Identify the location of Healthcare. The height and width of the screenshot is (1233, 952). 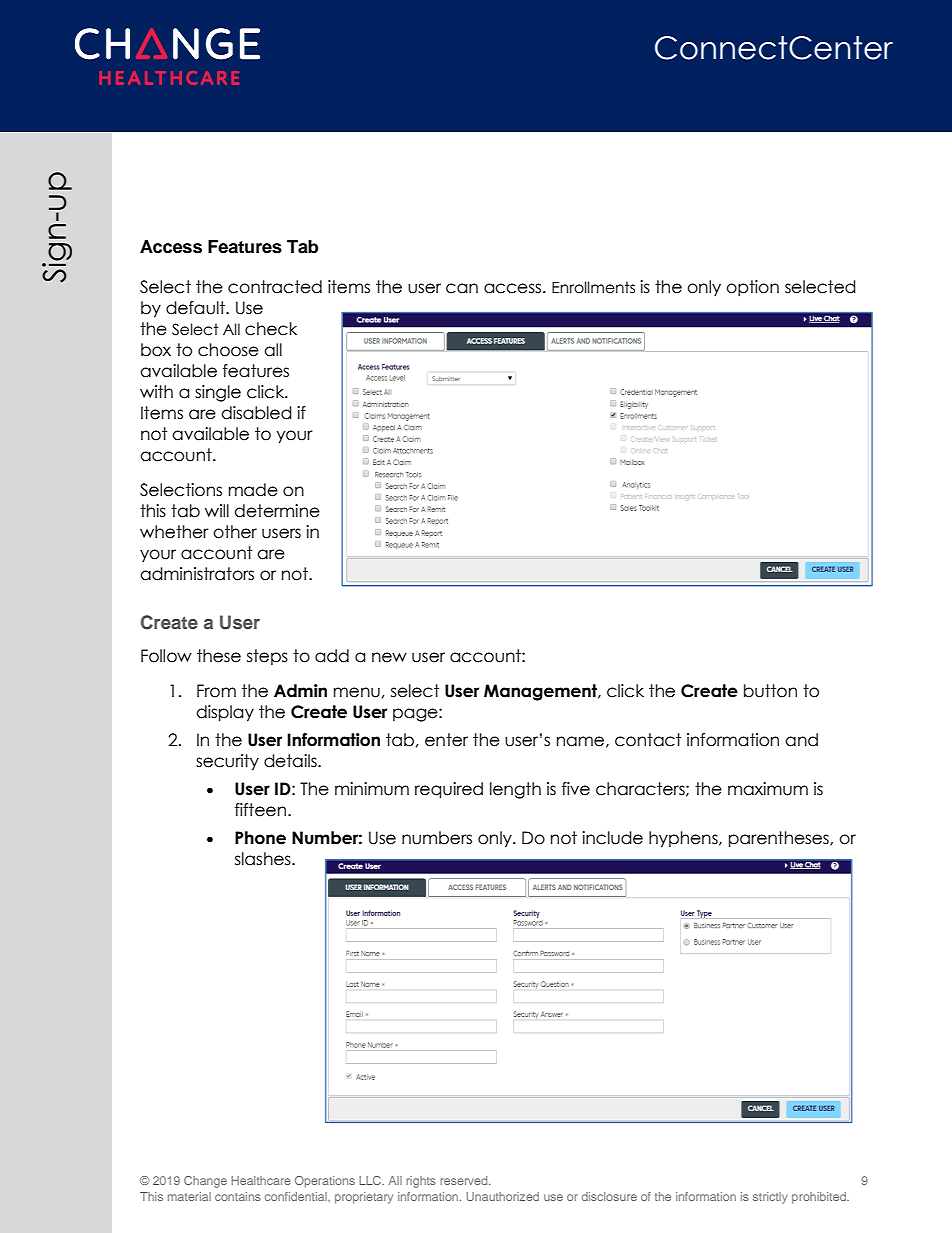
(261, 1180).
